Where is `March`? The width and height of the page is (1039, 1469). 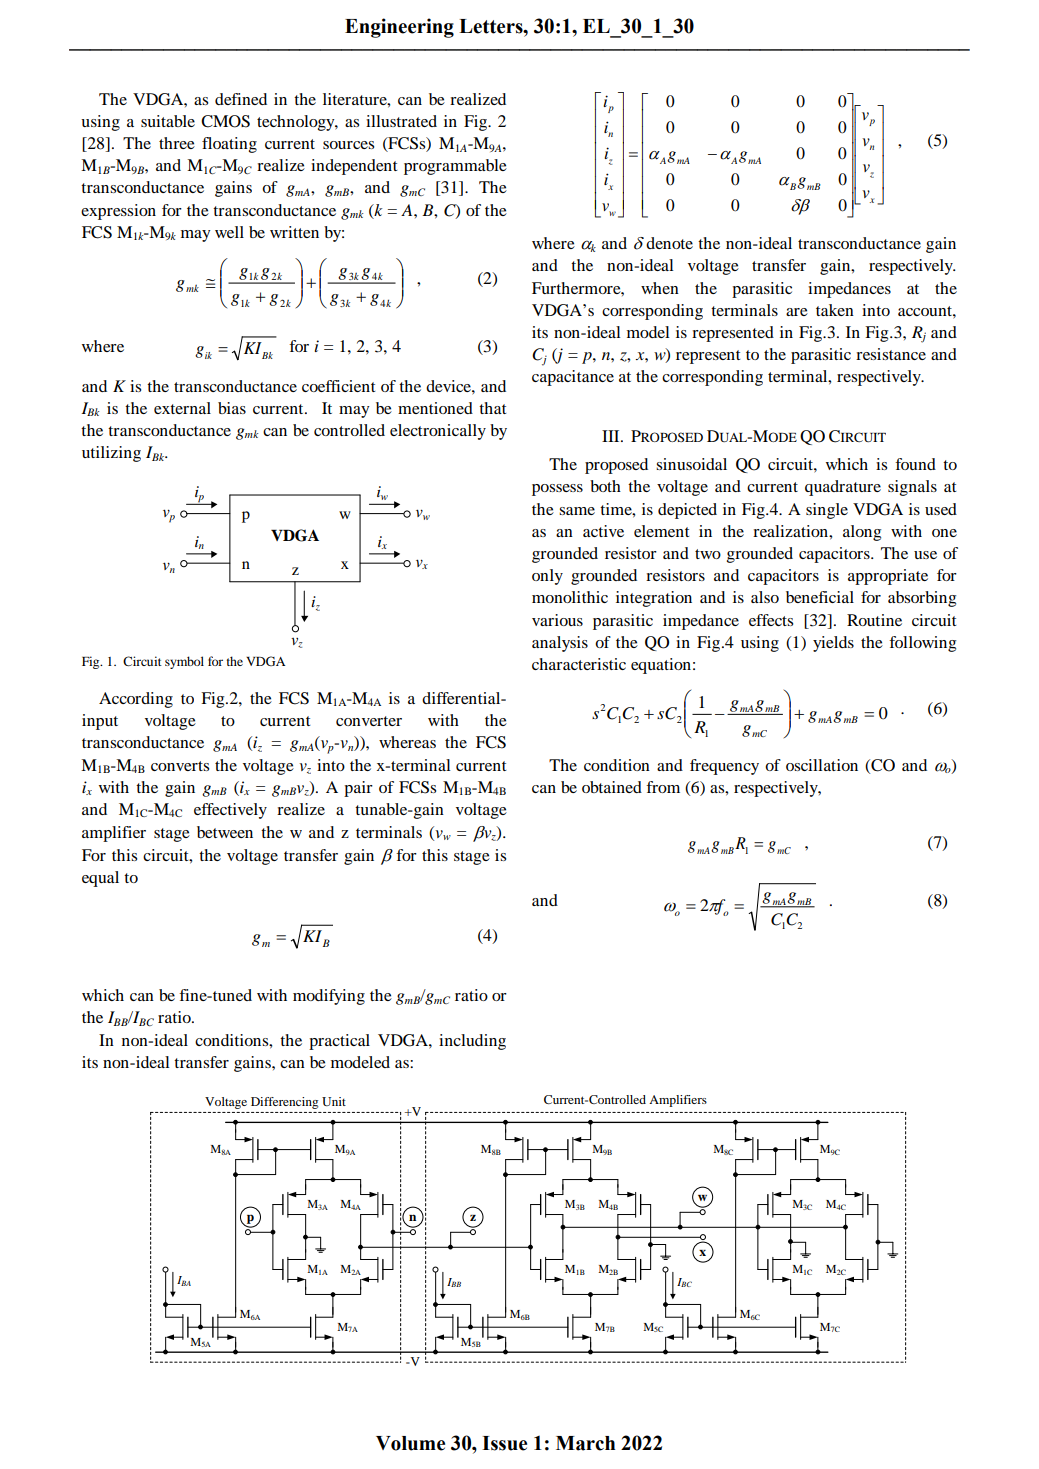 March is located at coordinates (585, 1443).
